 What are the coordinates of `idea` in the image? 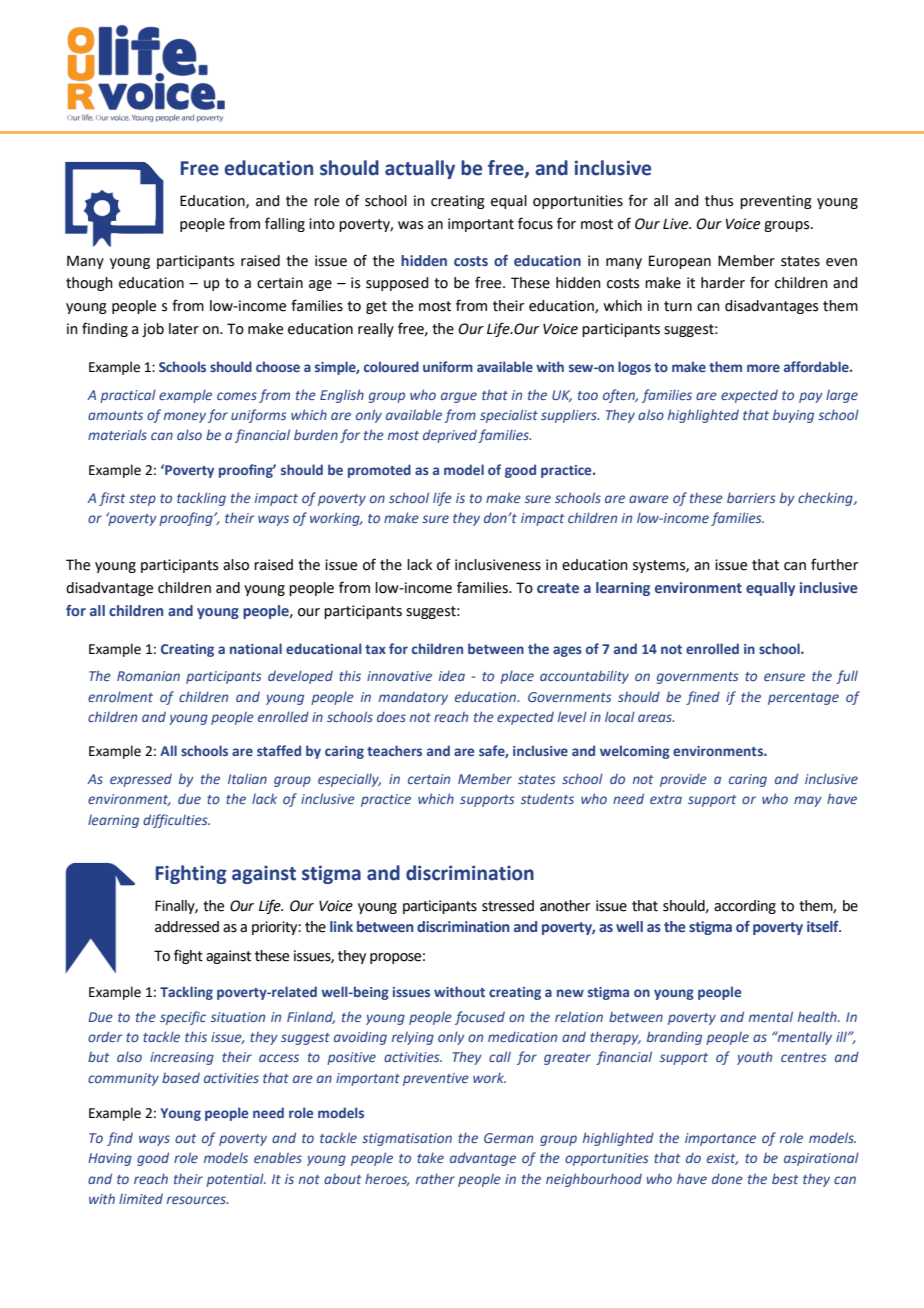 It's located at (452, 675).
